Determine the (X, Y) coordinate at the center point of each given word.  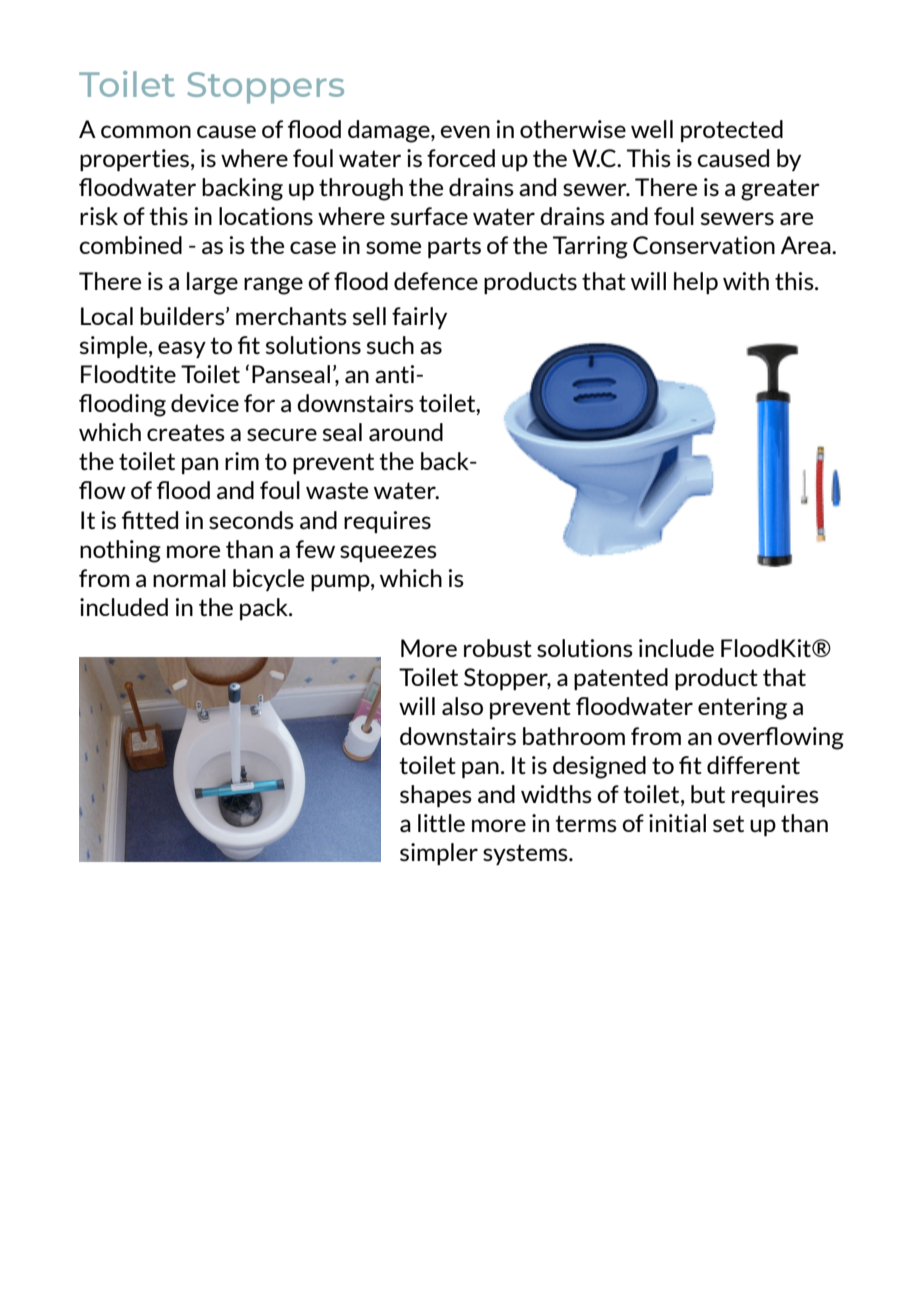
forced (461, 158)
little (441, 823)
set (728, 823)
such (390, 345)
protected (732, 131)
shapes (436, 796)
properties (136, 160)
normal (189, 578)
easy (182, 349)
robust (498, 648)
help (696, 283)
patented (621, 679)
